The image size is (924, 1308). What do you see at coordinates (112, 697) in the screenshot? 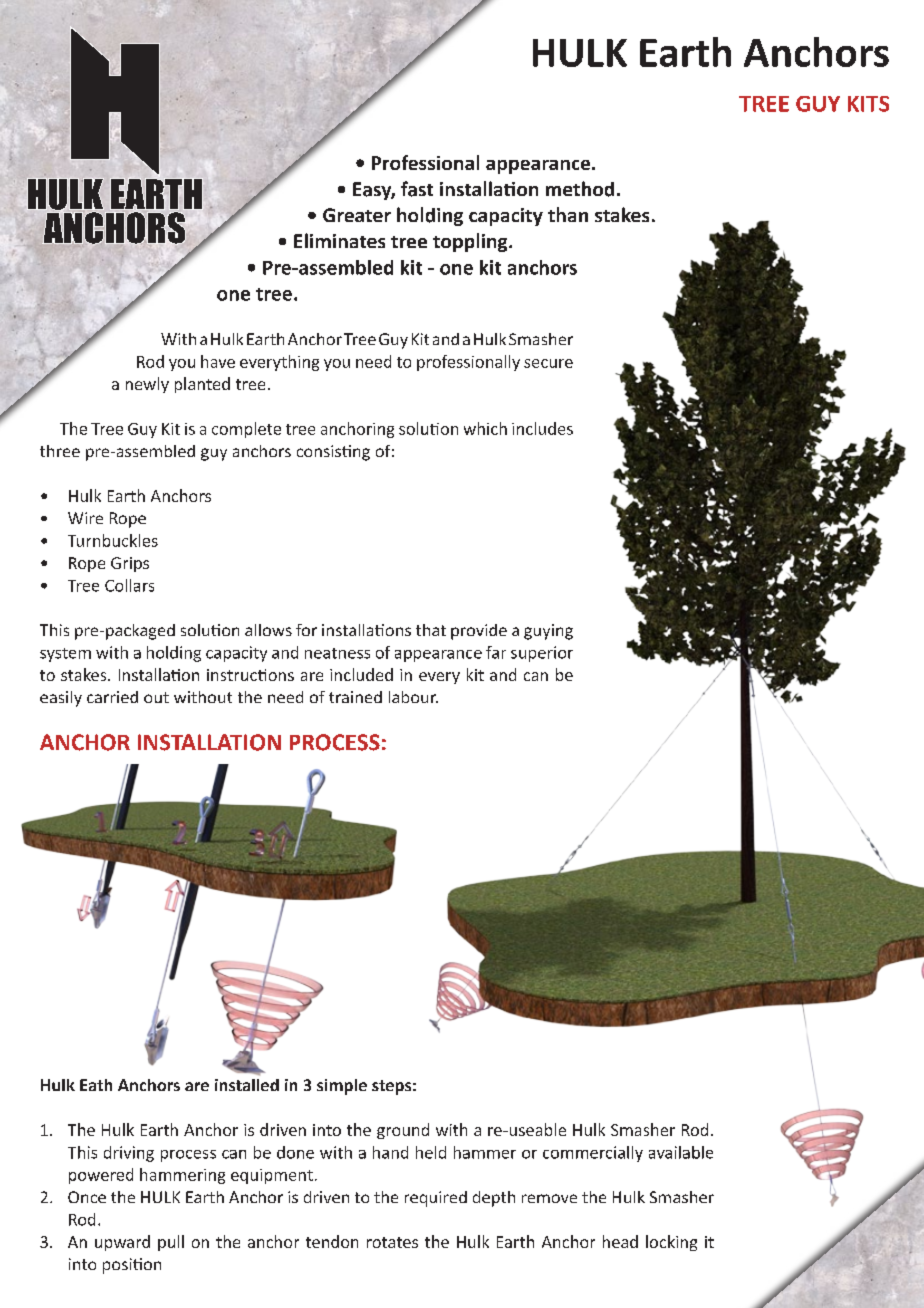
I see `carried` at bounding box center [112, 697].
